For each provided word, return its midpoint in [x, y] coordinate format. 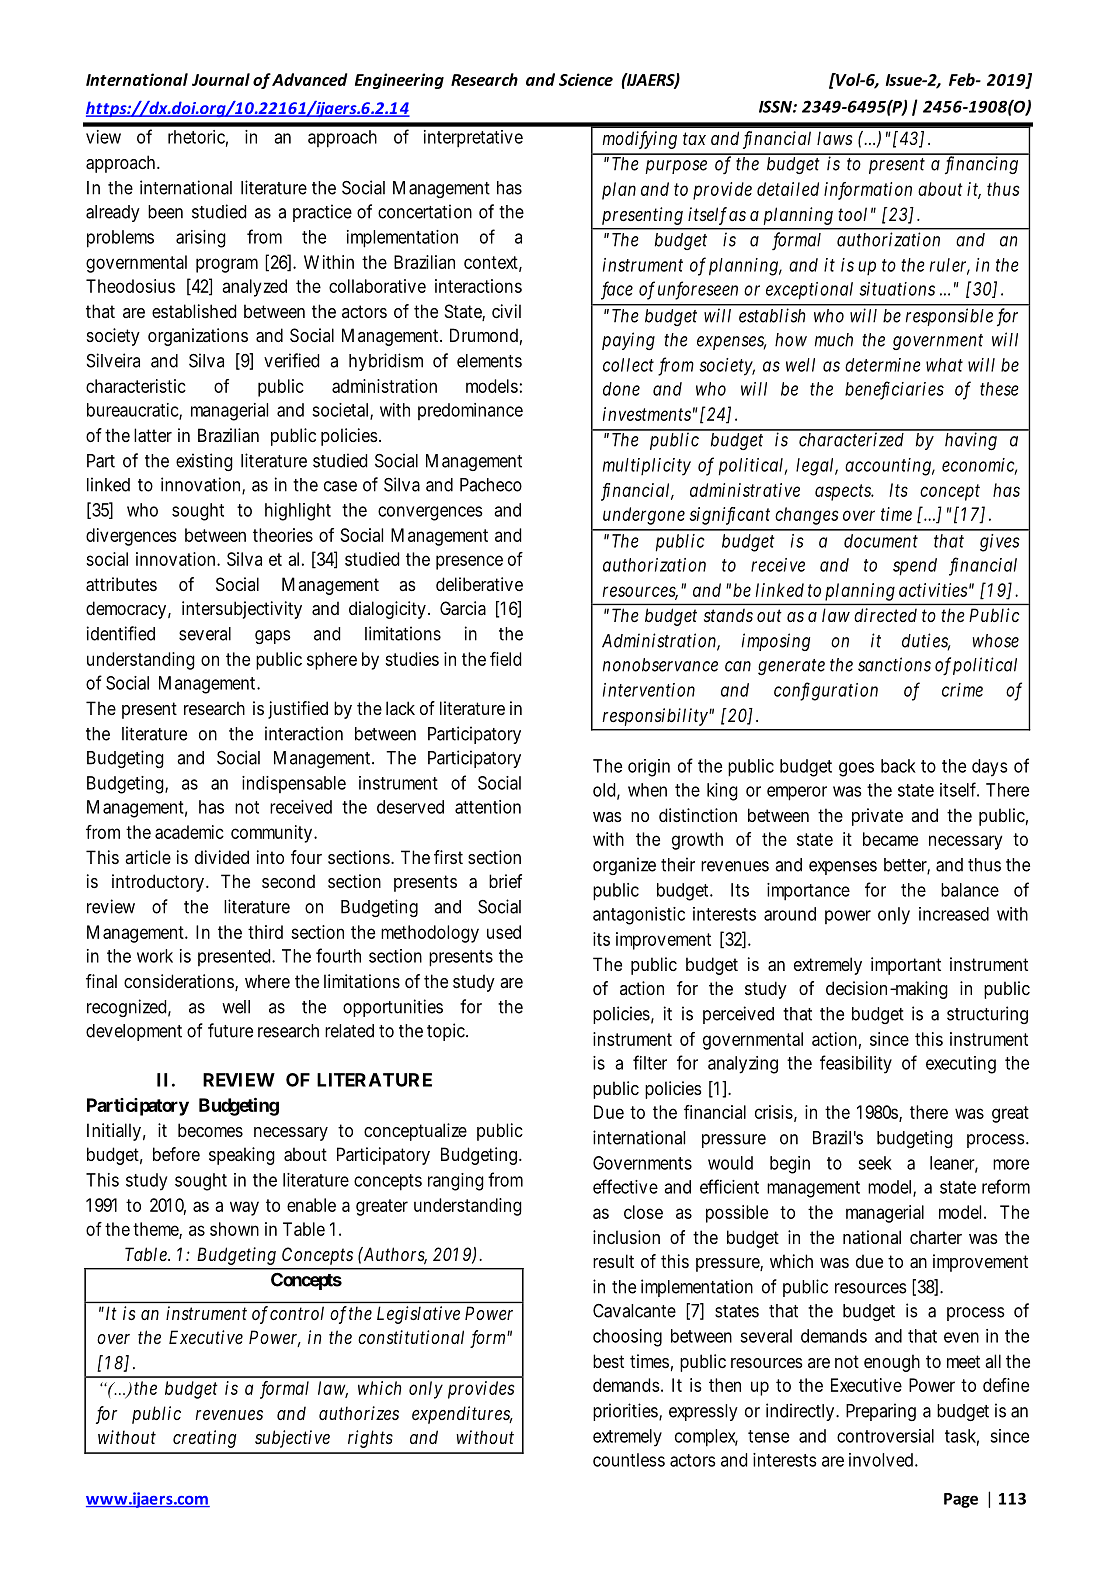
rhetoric [196, 137]
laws [834, 138]
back [898, 766]
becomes [210, 1130]
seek [875, 1163]
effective [625, 1186]
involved [882, 1460]
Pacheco [491, 485]
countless [629, 1460]
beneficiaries [894, 390]
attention [488, 807]
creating [205, 1439]
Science [586, 79]
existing [204, 462]
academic [189, 832]
